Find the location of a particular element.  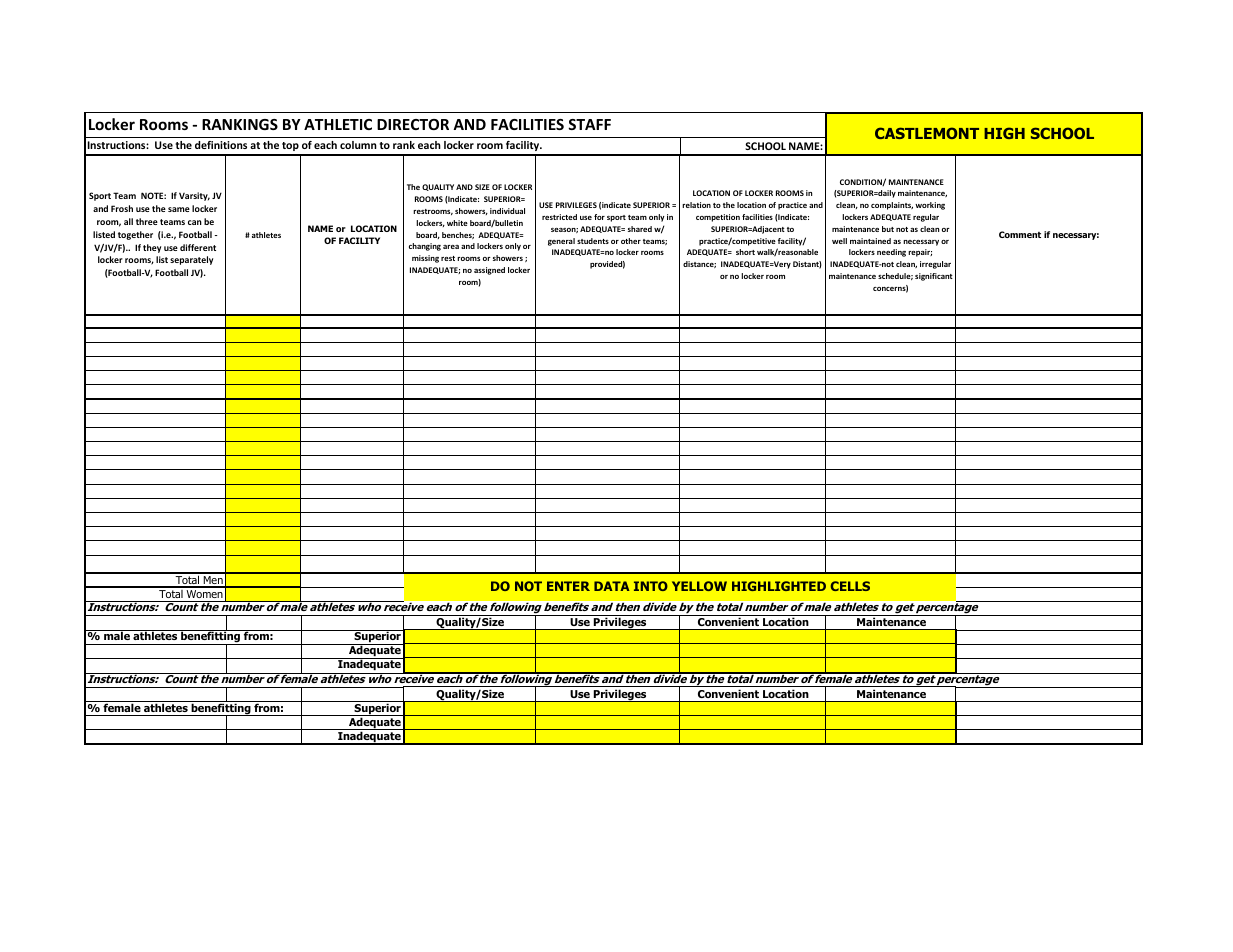

definitions is located at coordinates (221, 145).
